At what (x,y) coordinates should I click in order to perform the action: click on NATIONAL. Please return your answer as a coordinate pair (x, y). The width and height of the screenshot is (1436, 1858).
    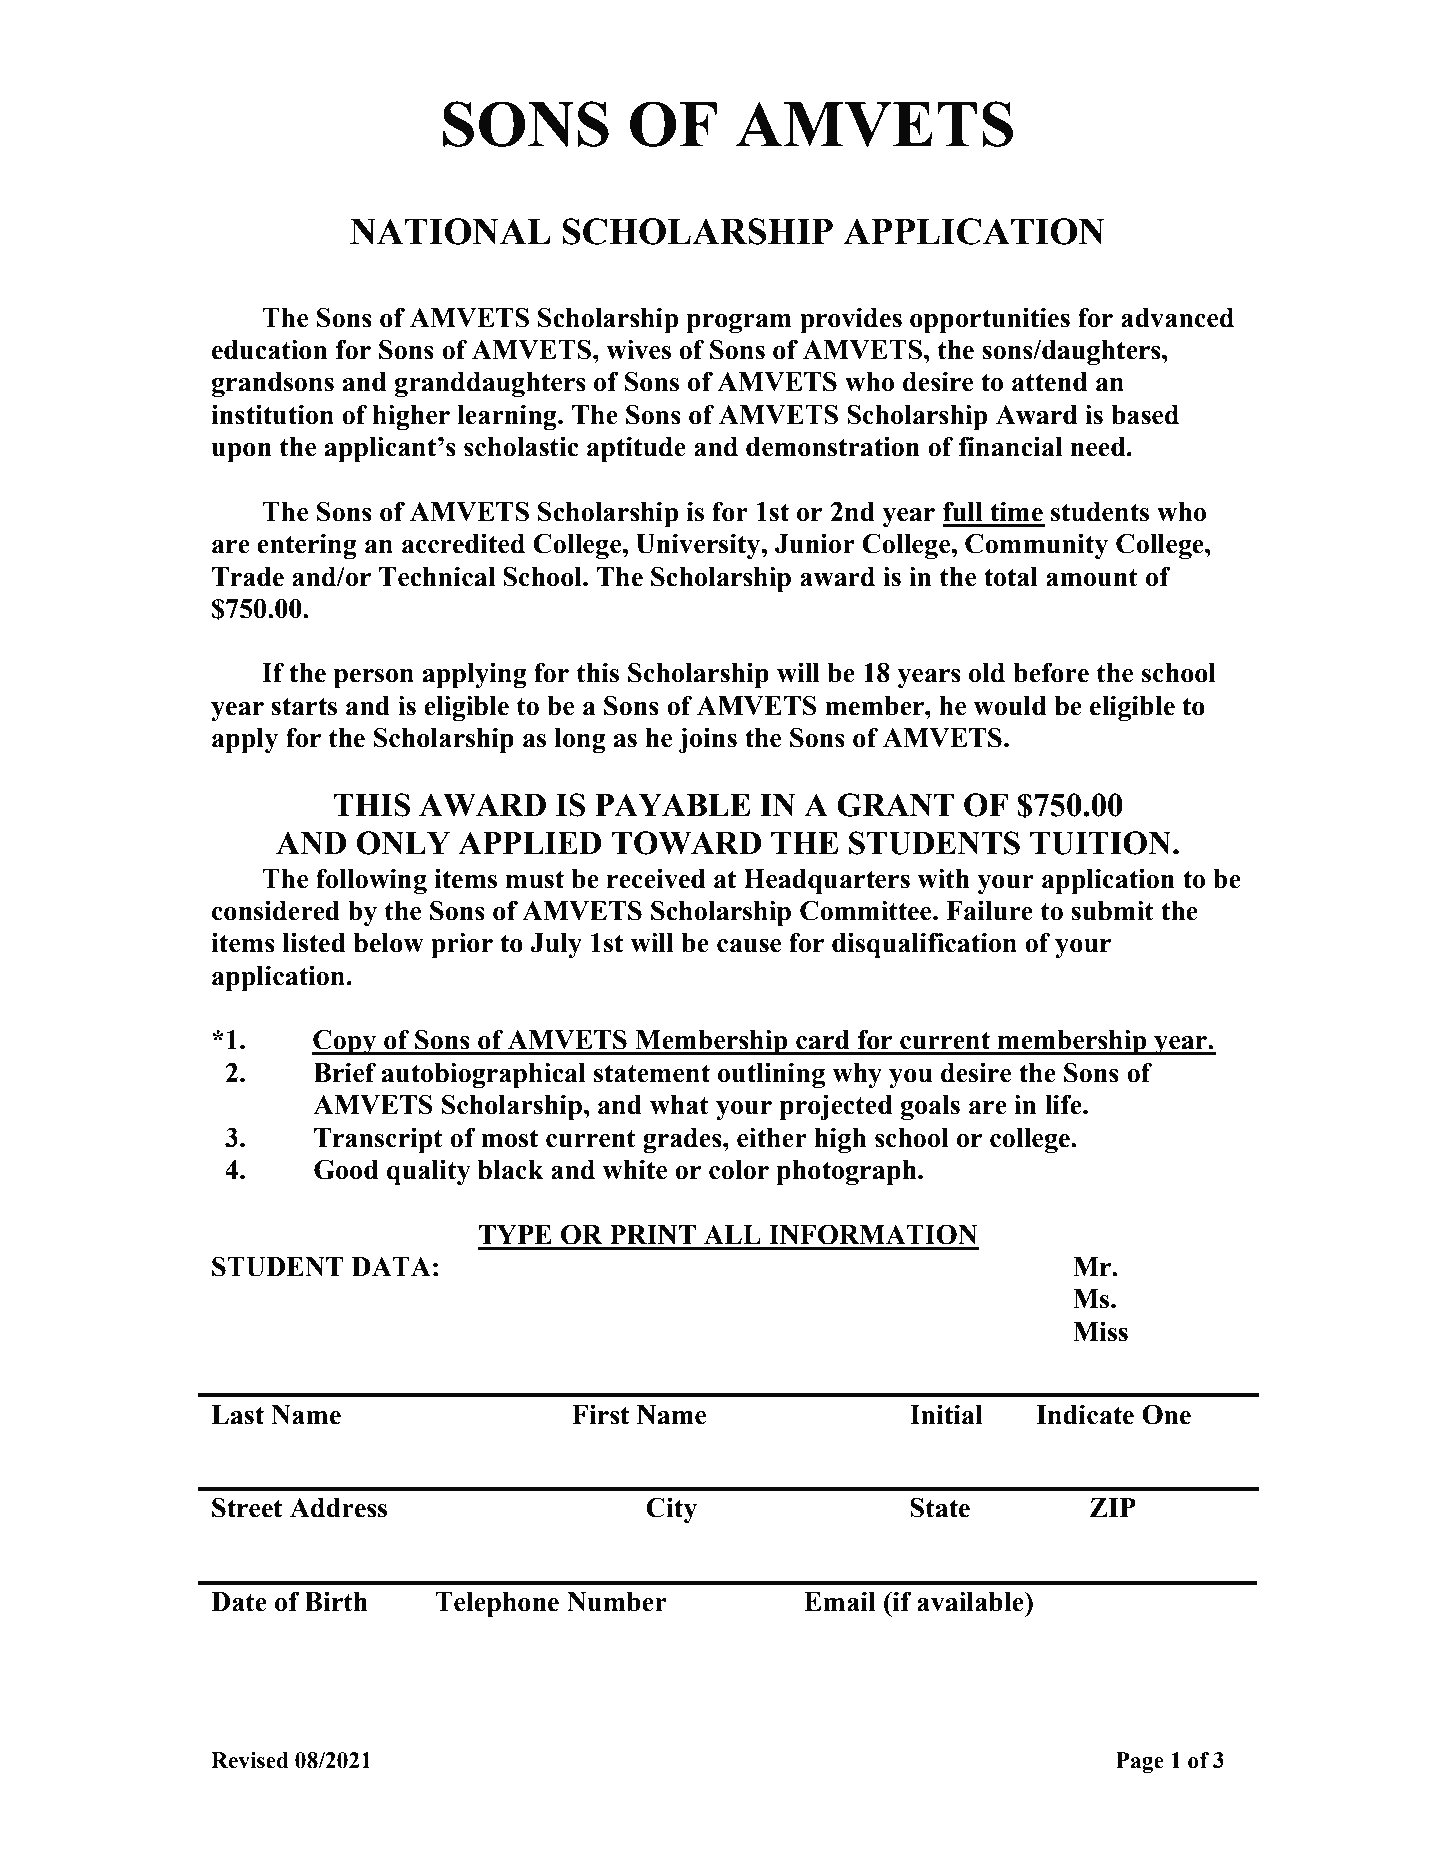
    Looking at the image, I should click on (450, 231).
